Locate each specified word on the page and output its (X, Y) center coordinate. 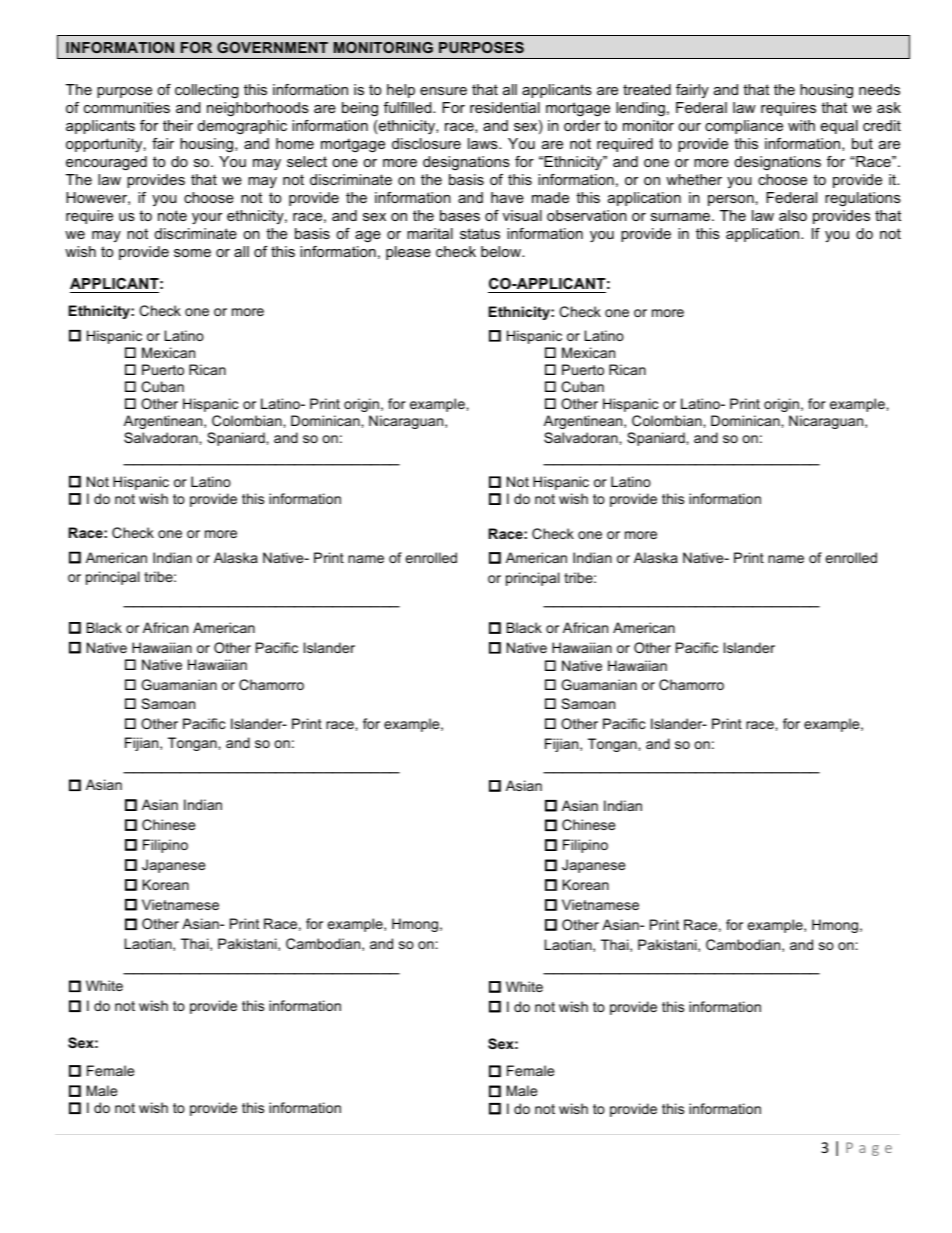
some (192, 253)
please (408, 253)
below (502, 251)
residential (505, 107)
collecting (207, 91)
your (207, 218)
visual (522, 215)
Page (869, 1149)
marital (430, 233)
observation (587, 215)
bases (460, 215)
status (480, 233)
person (731, 200)
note (172, 215)
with (801, 125)
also (793, 215)
